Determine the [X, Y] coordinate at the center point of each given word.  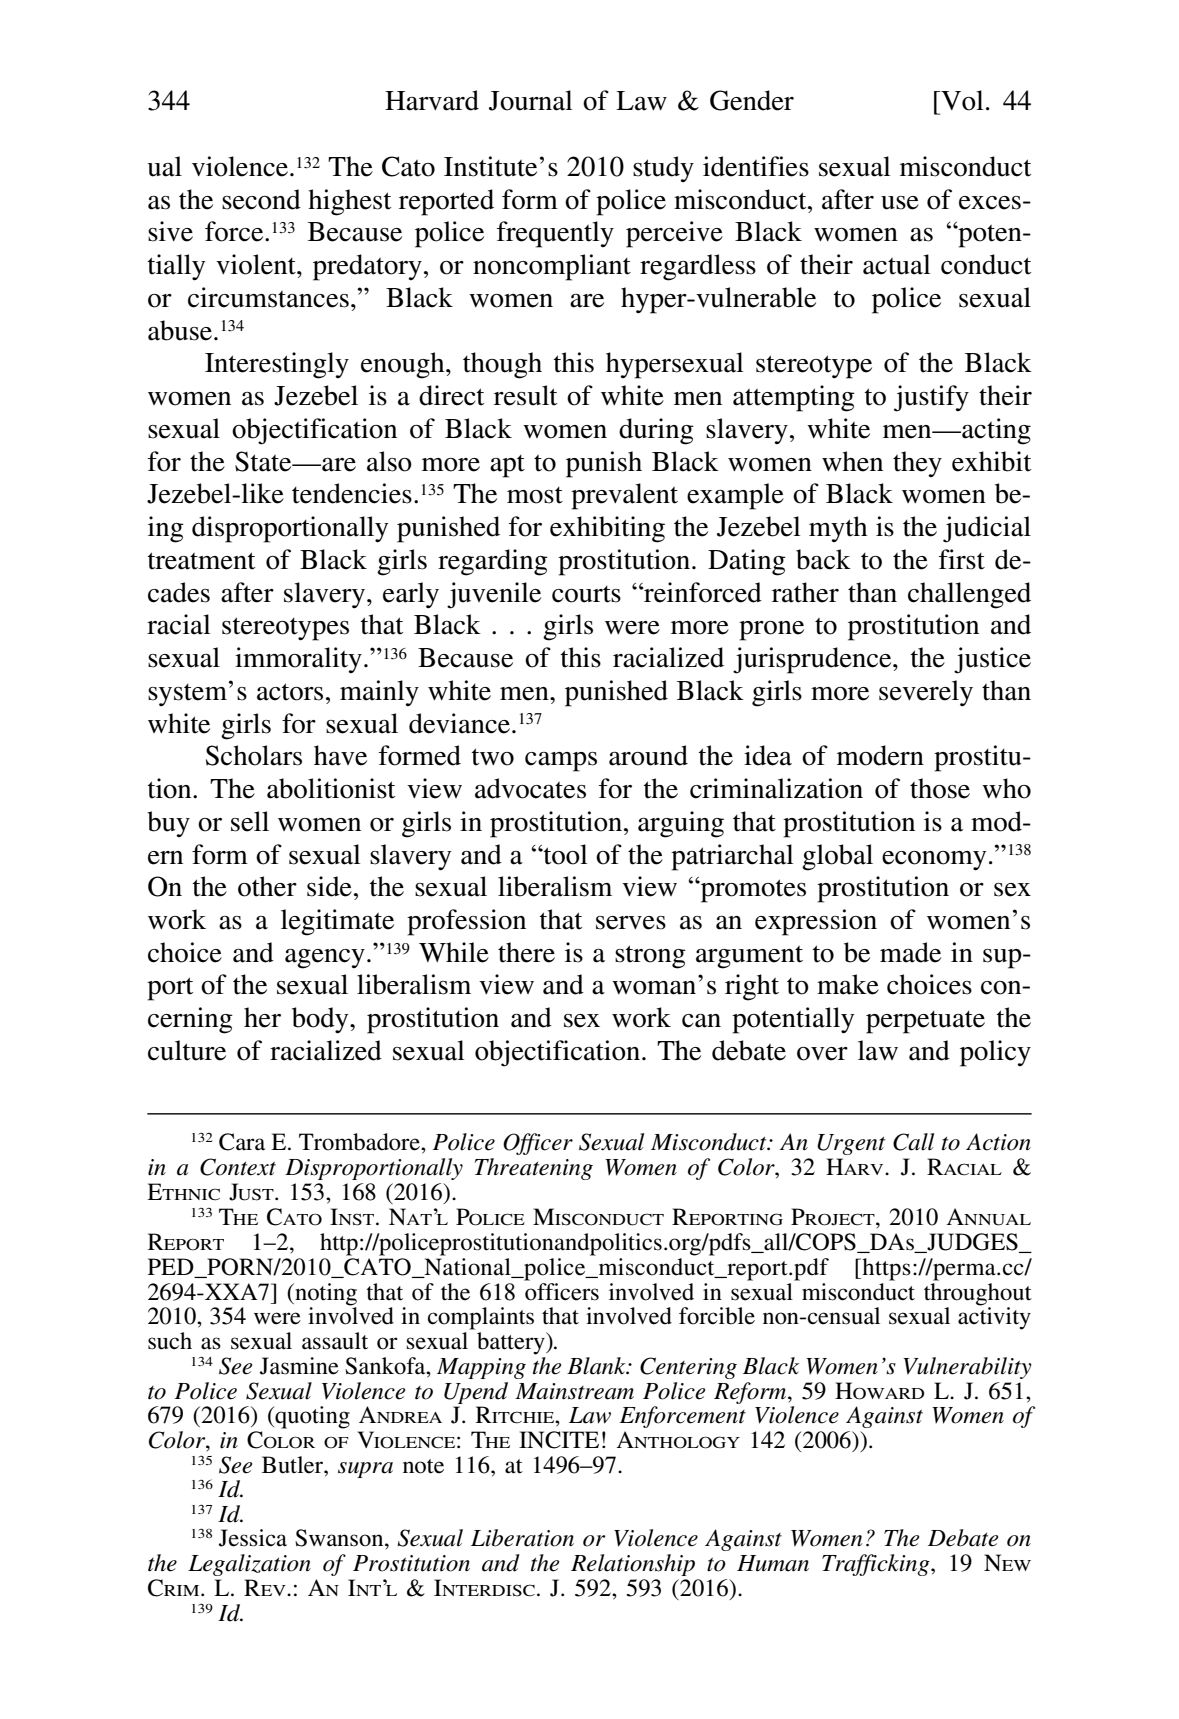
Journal [530, 100]
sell [250, 821]
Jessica [253, 1538]
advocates [530, 788]
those [940, 788]
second [261, 199]
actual [896, 264]
